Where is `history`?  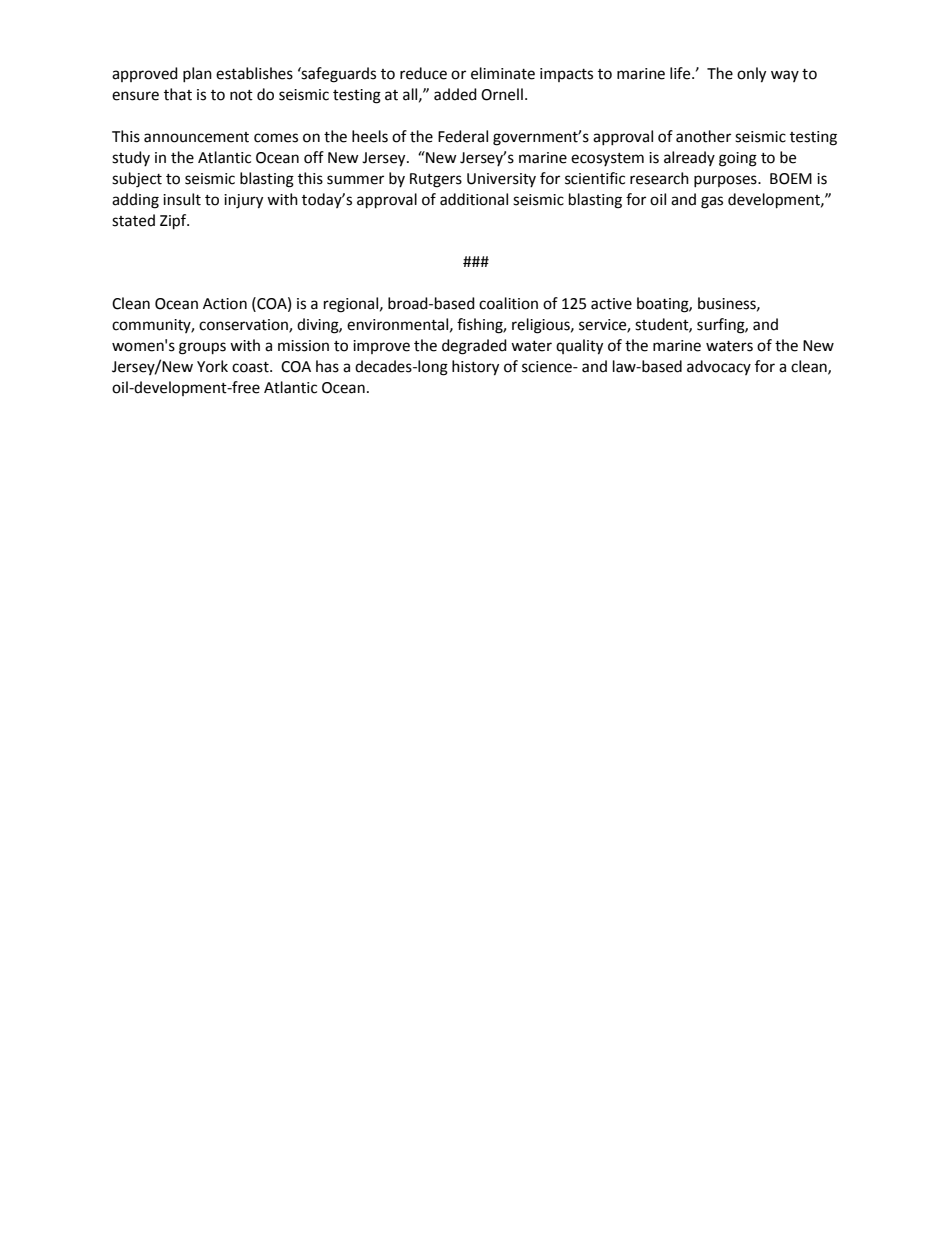 history is located at coordinates (475, 368).
